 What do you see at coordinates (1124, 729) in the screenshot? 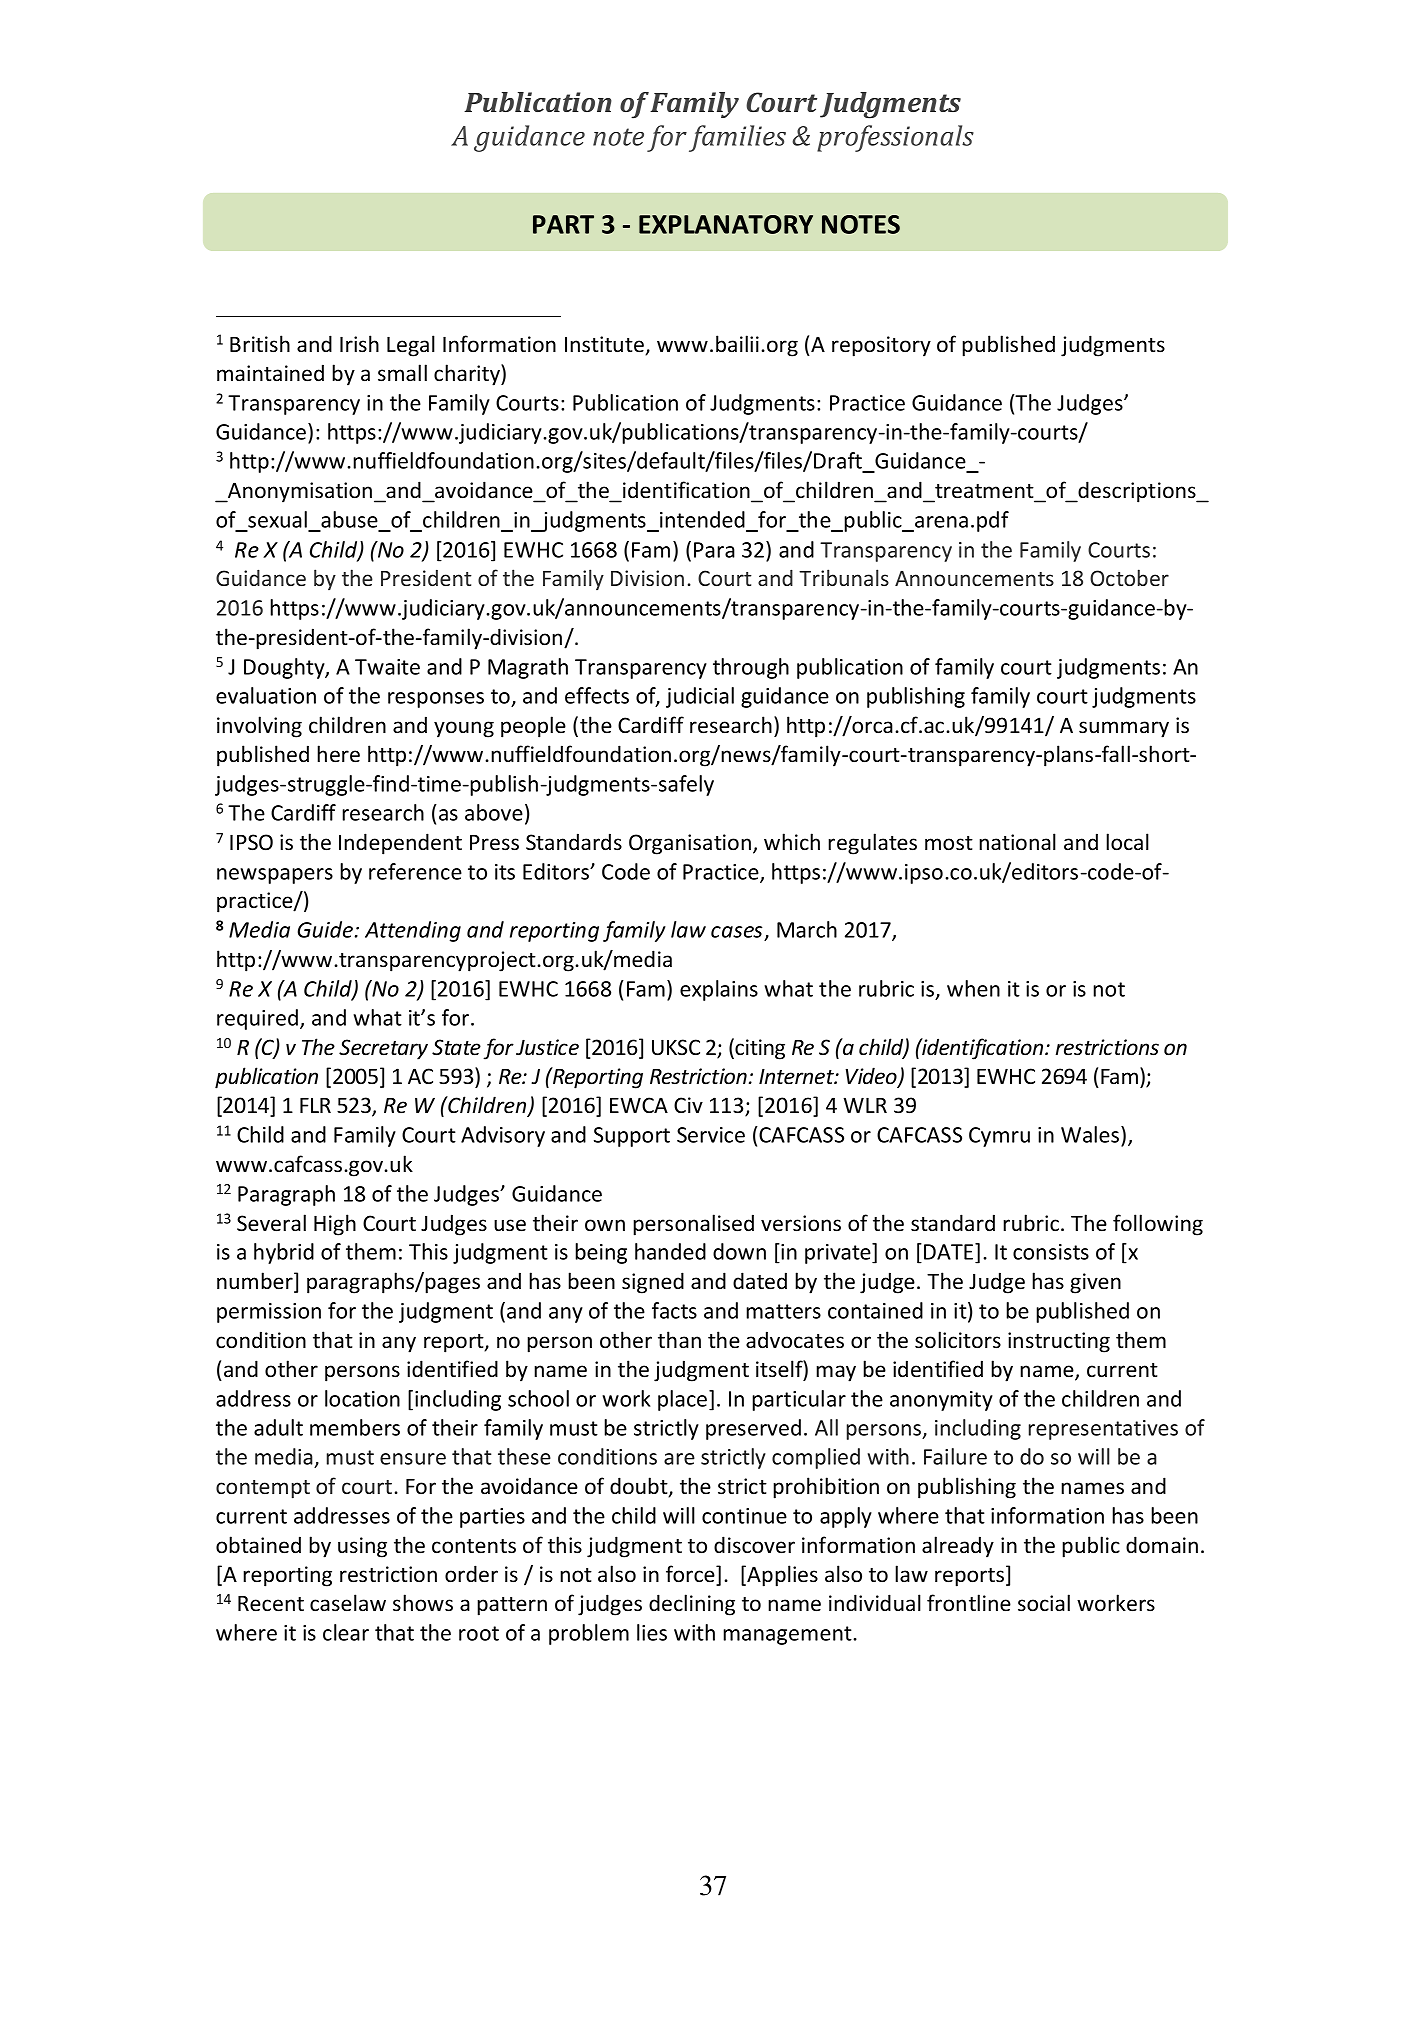
I see `summary` at bounding box center [1124, 729].
